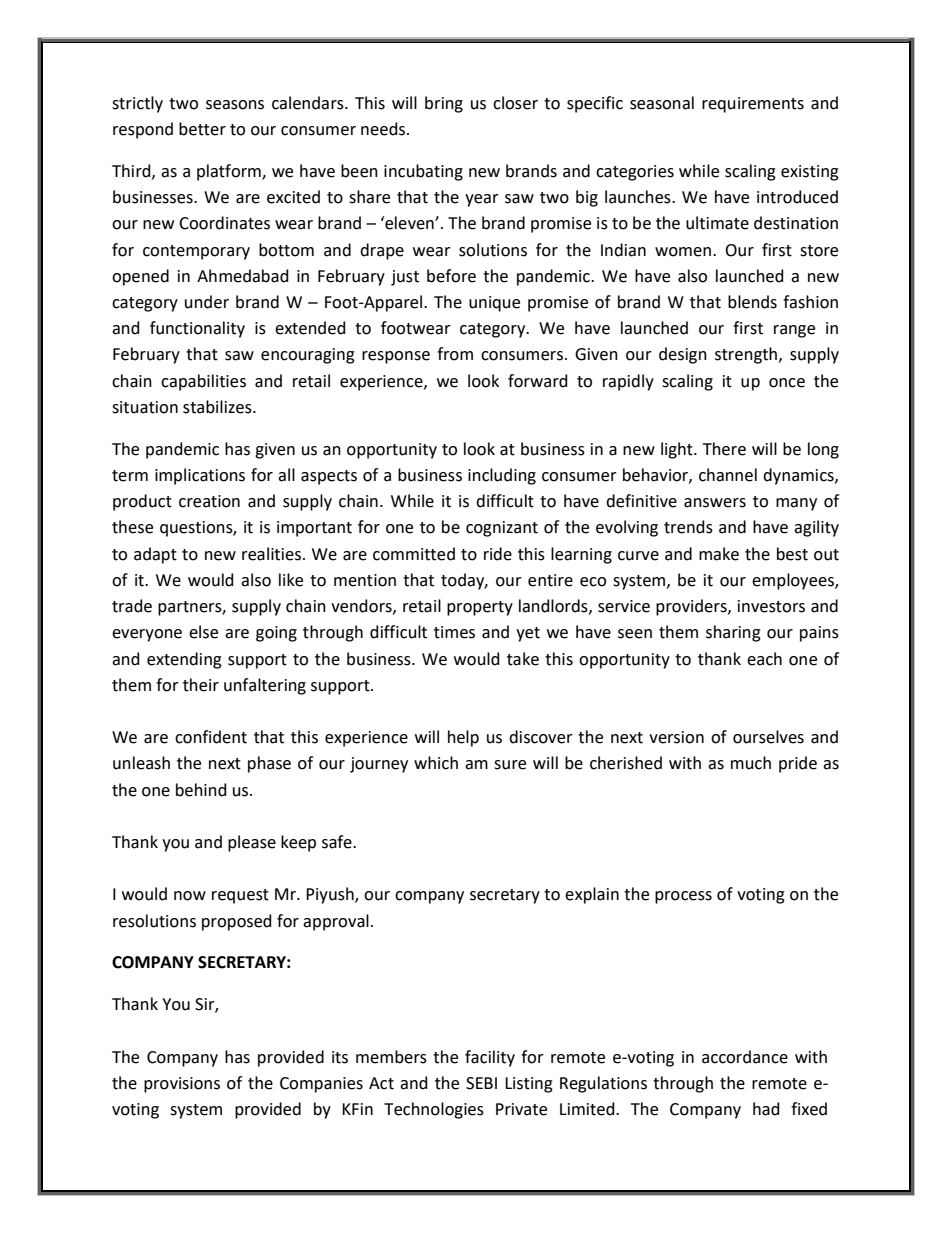 The width and height of the screenshot is (952, 1233). What do you see at coordinates (202, 129) in the screenshot?
I see `better` at bounding box center [202, 129].
